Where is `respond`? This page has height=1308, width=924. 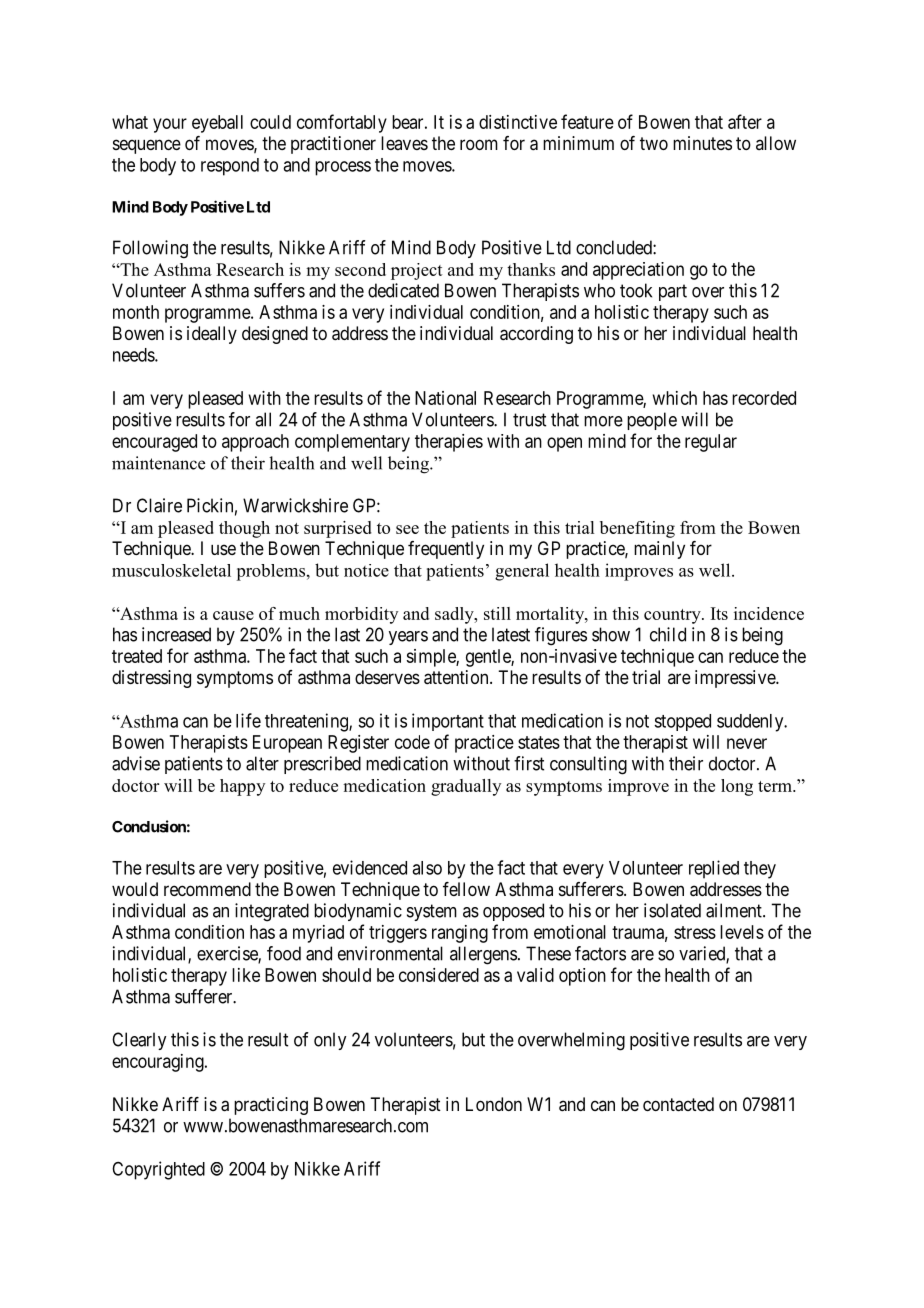
respond is located at coordinates (230, 167).
